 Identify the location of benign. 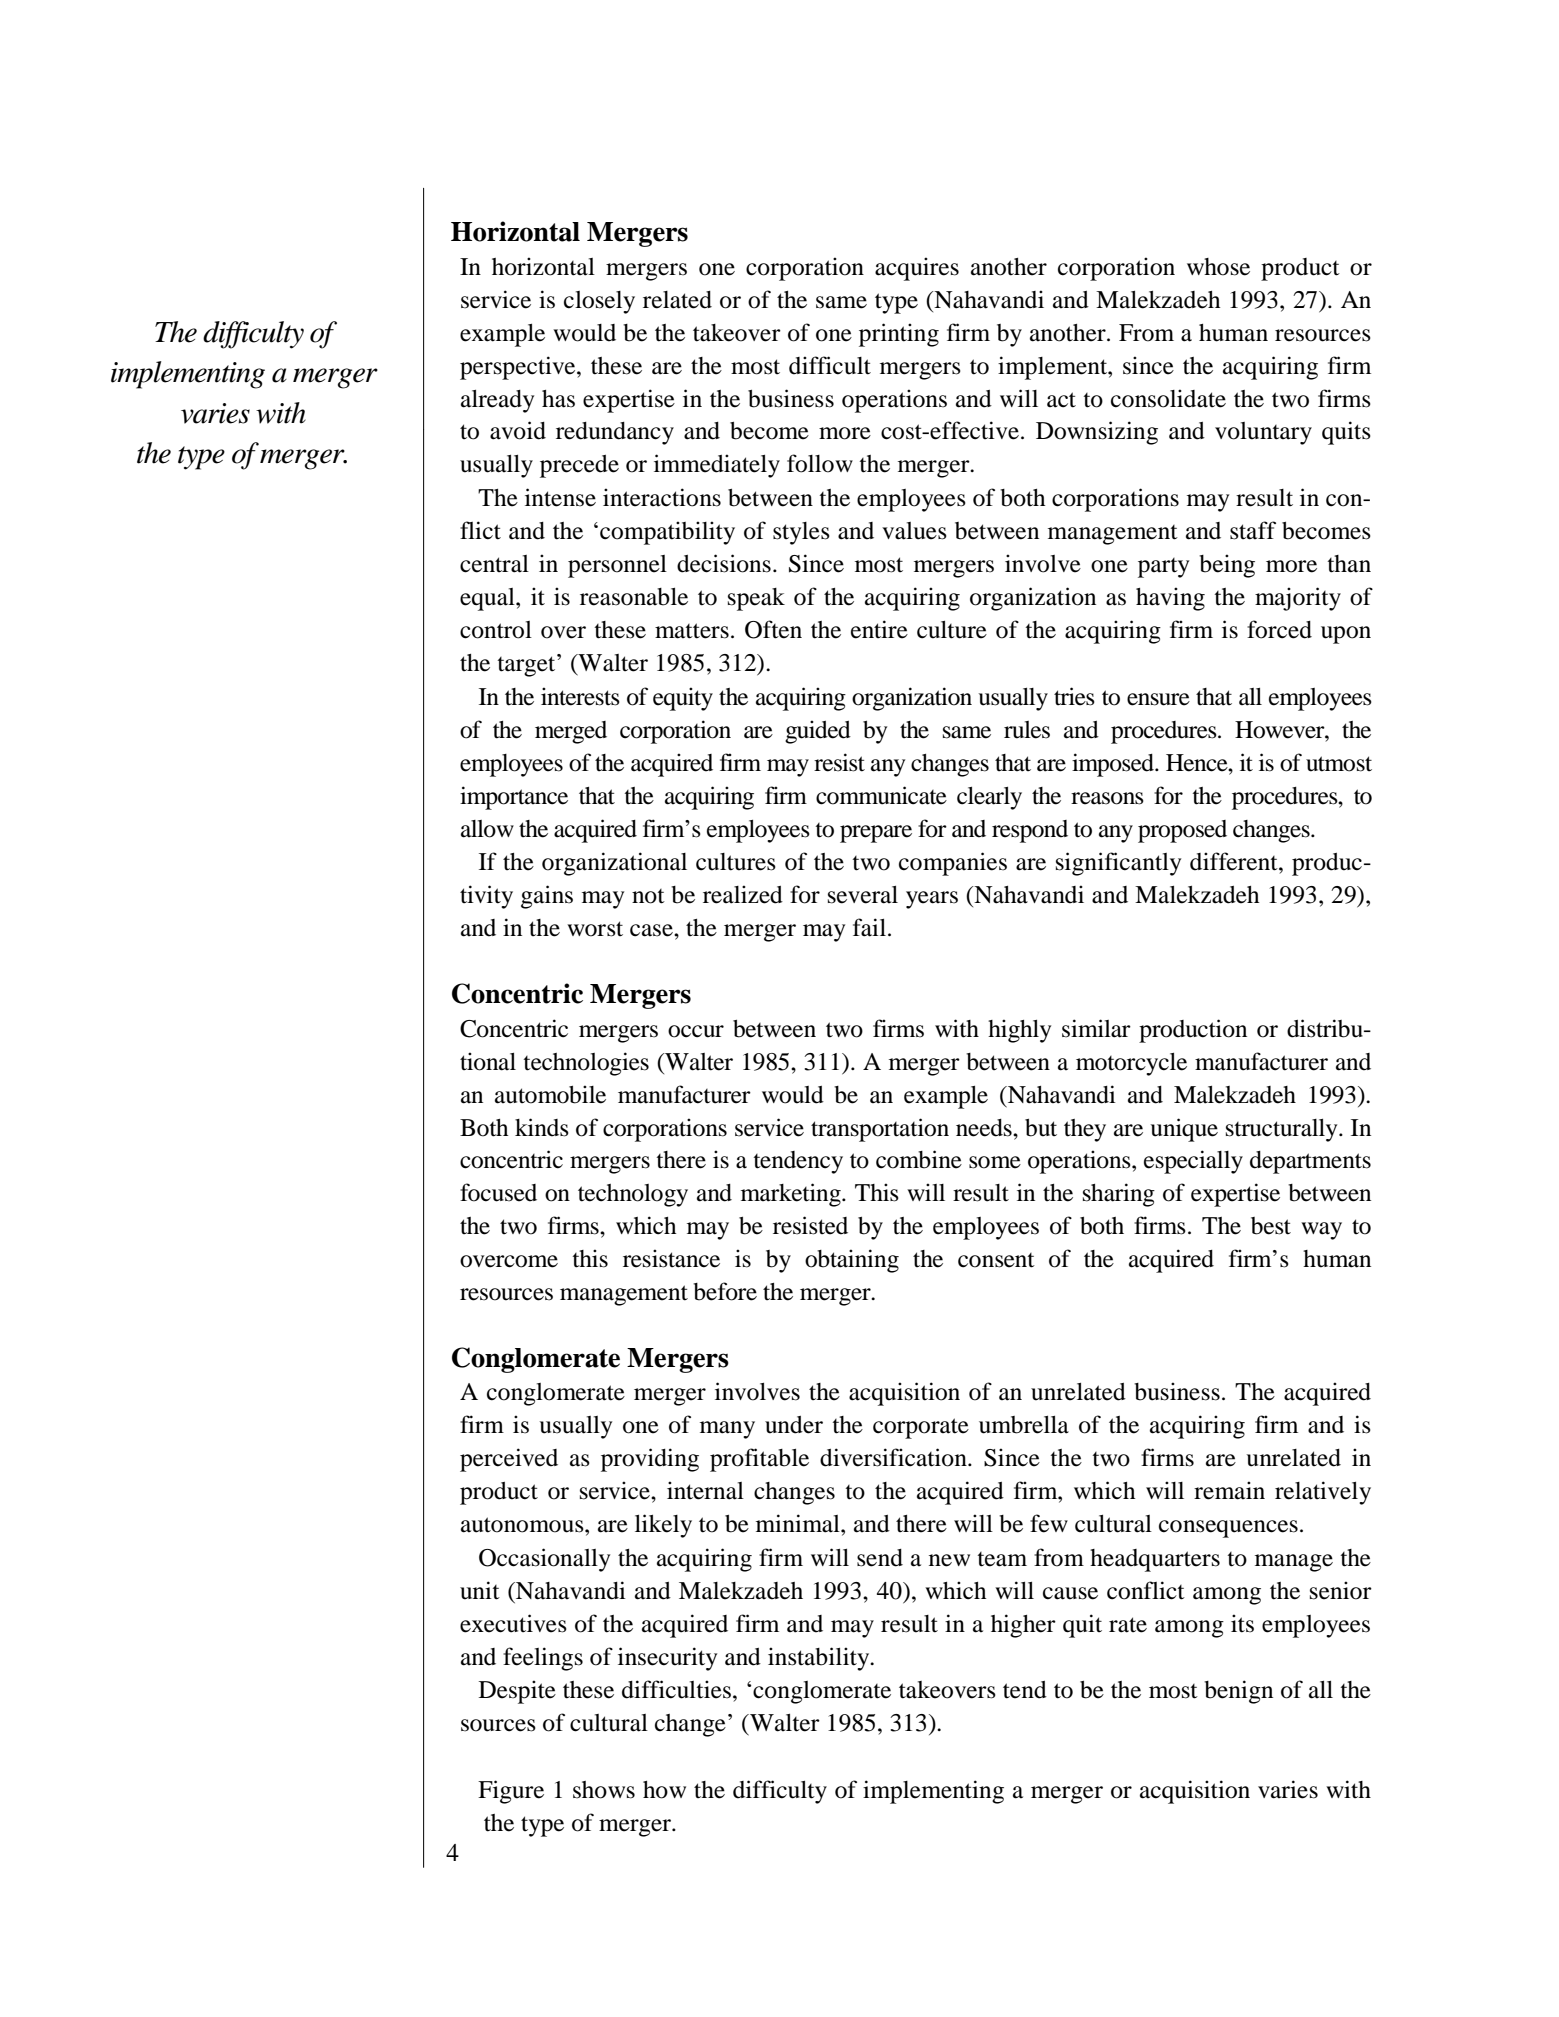
(1238, 1692).
